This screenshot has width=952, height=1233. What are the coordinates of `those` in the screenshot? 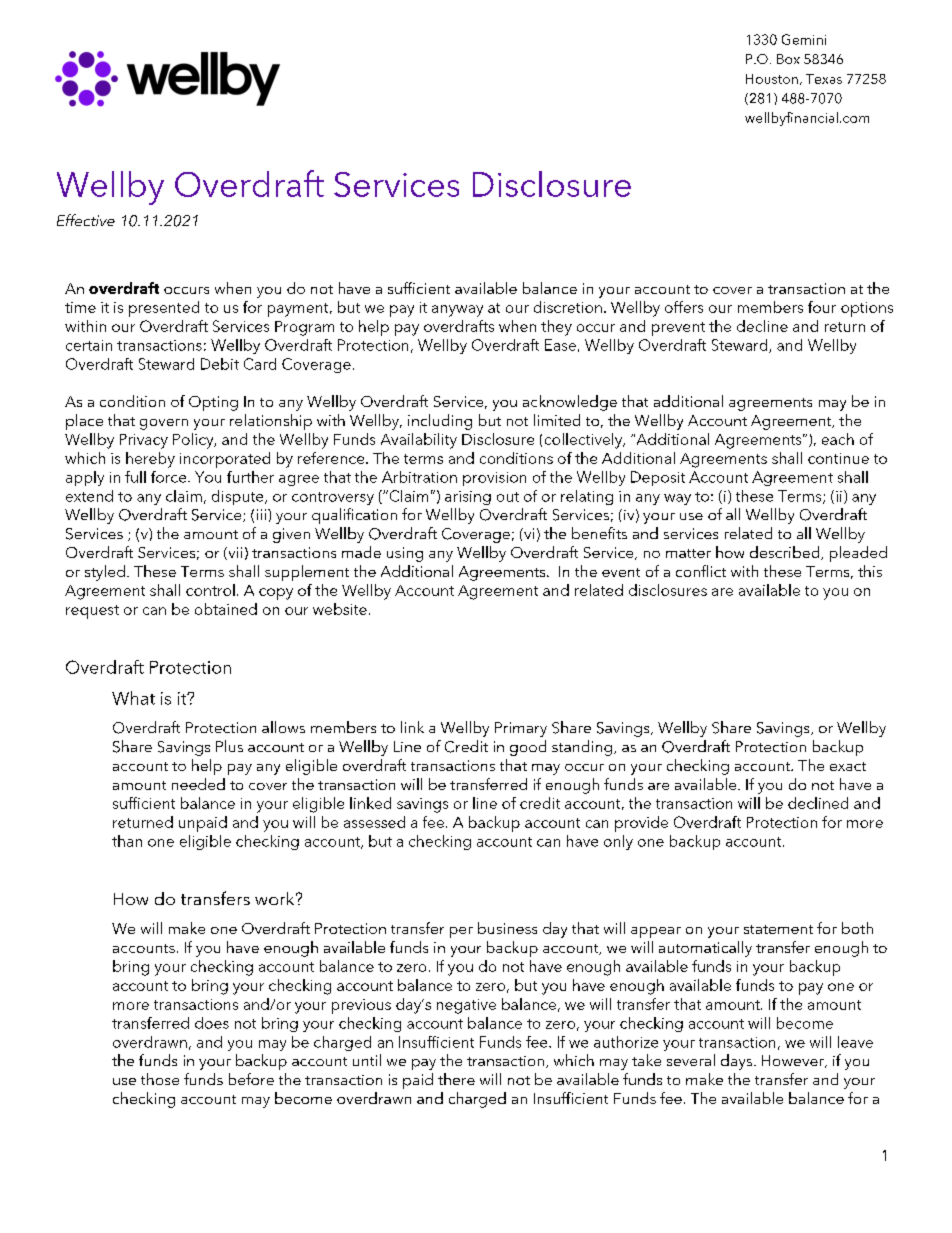 It's located at (160, 1079).
